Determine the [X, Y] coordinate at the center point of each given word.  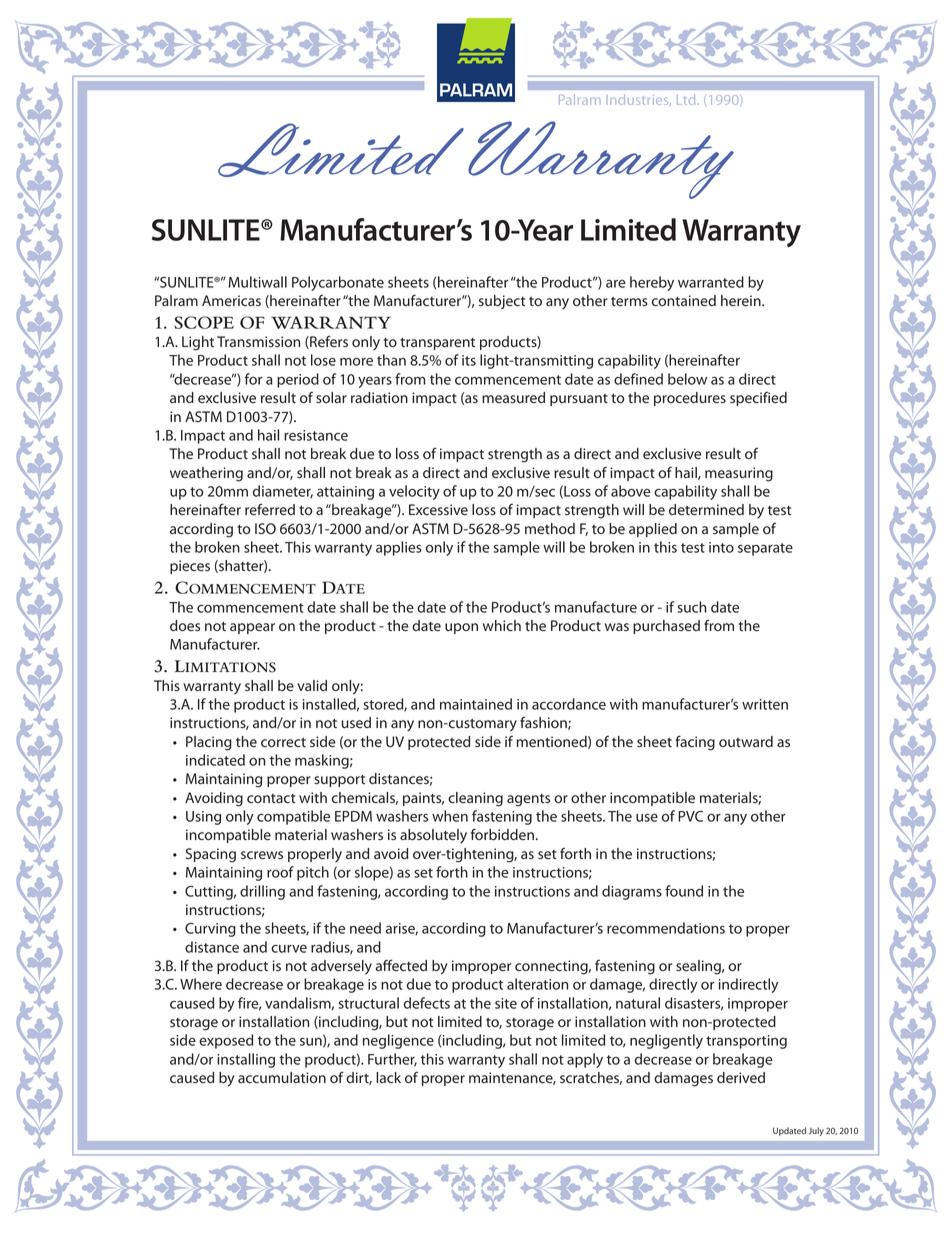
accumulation [282, 1077]
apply [585, 1060]
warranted [711, 282]
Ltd [686, 99]
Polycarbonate [338, 283]
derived [741, 1077]
